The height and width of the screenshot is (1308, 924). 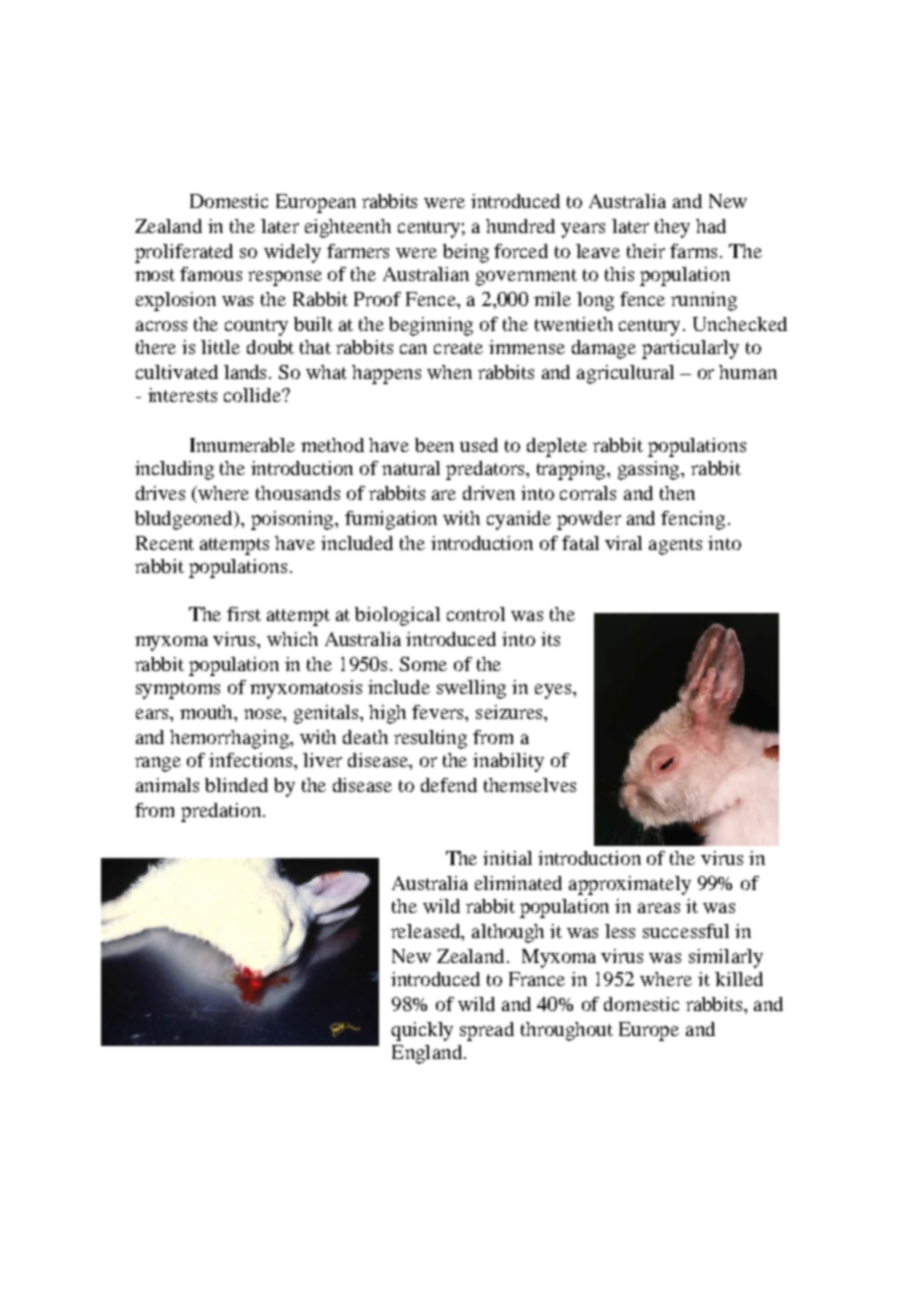 I want to click on first, so click(x=244, y=614).
